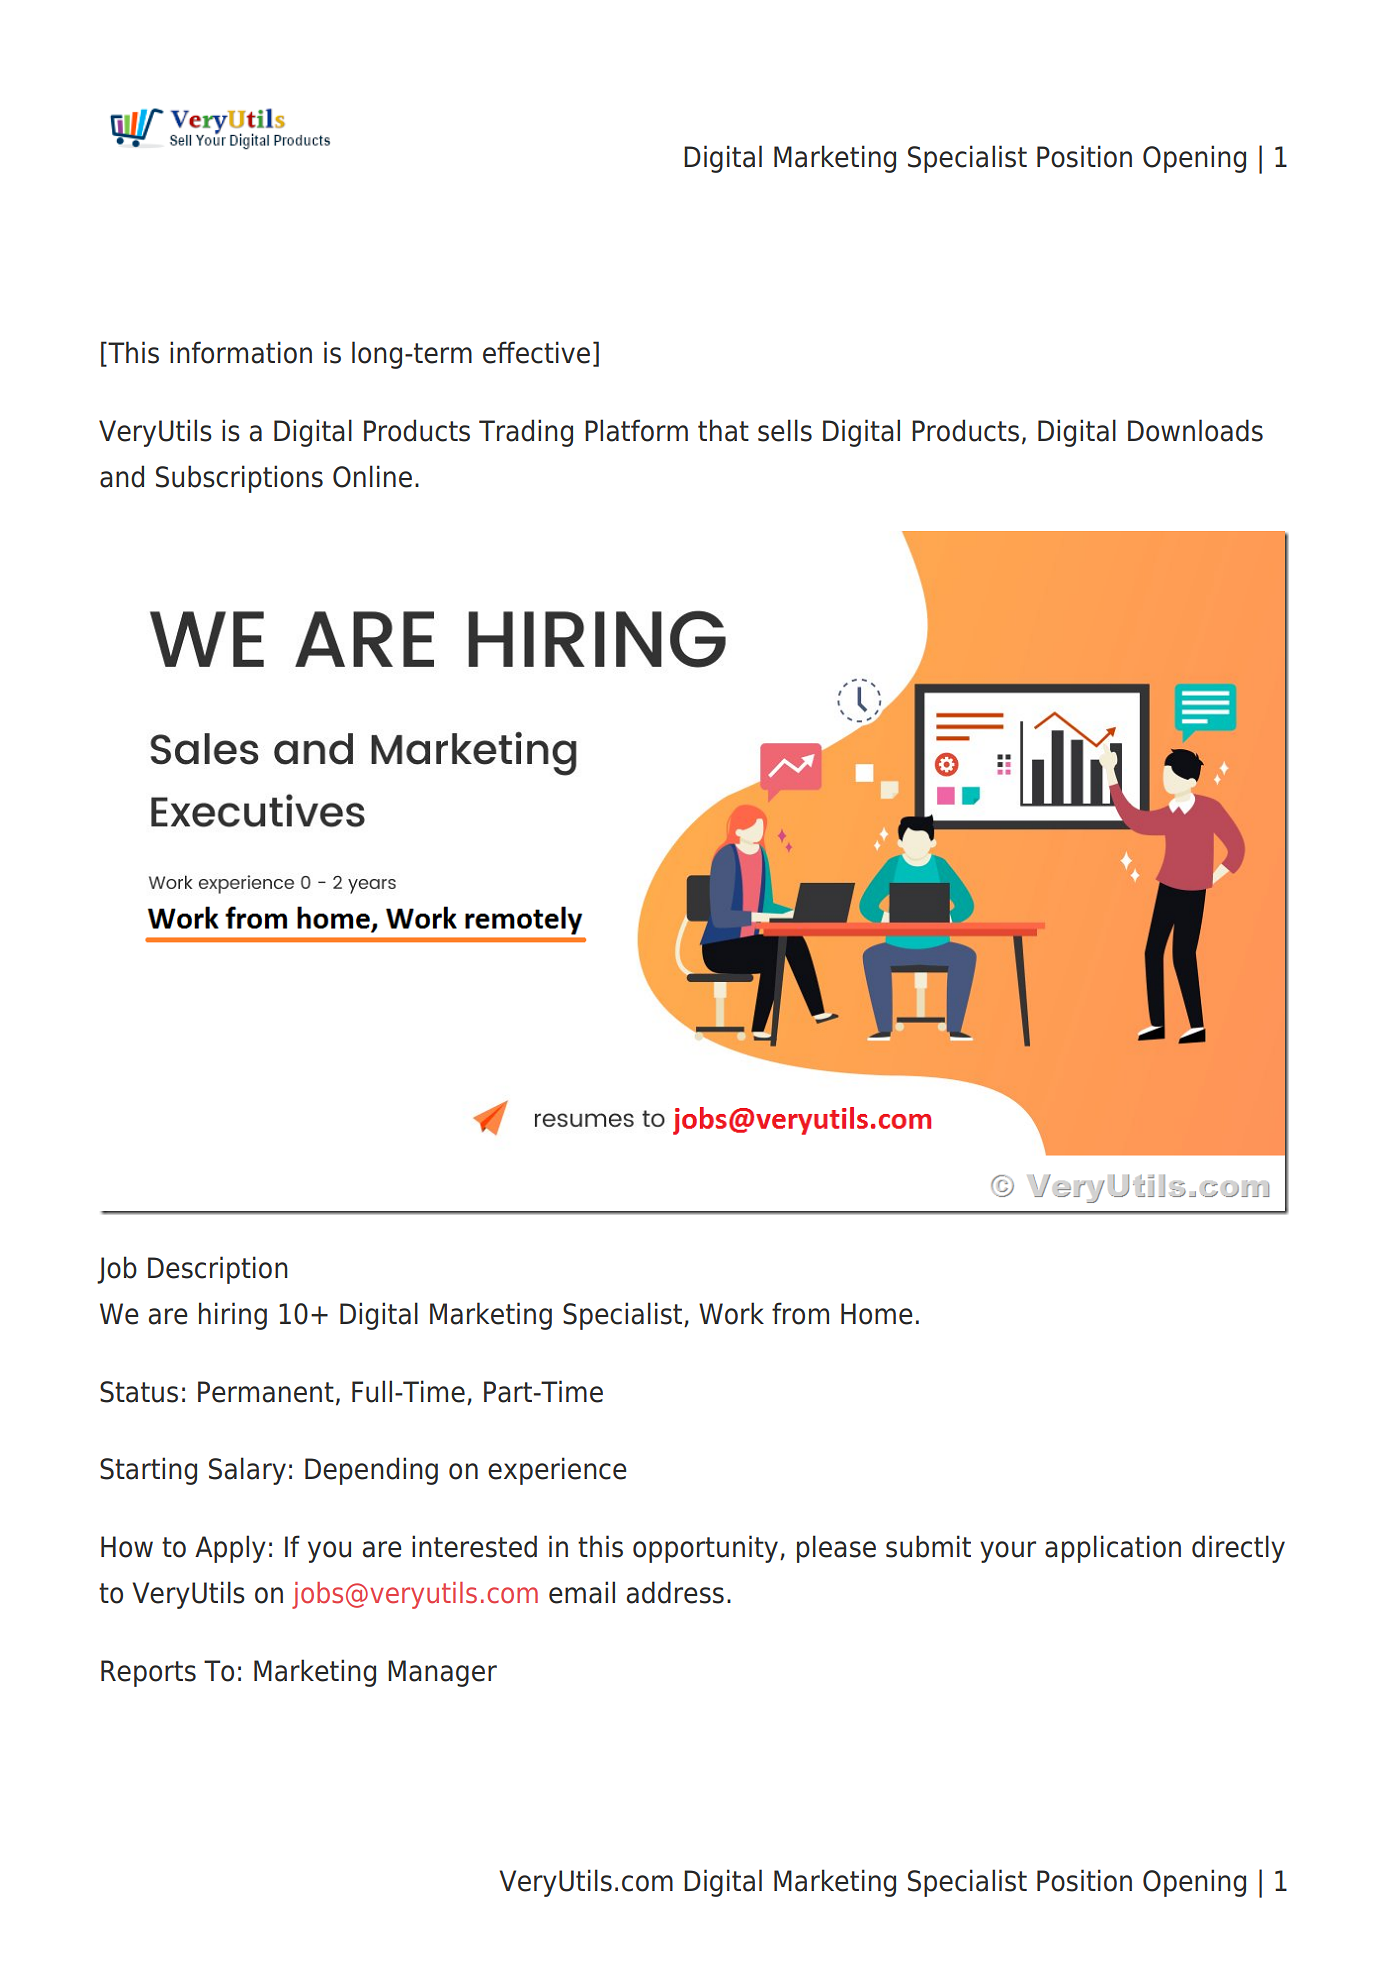 The image size is (1388, 1964). What do you see at coordinates (723, 430) in the document?
I see `that` at bounding box center [723, 430].
